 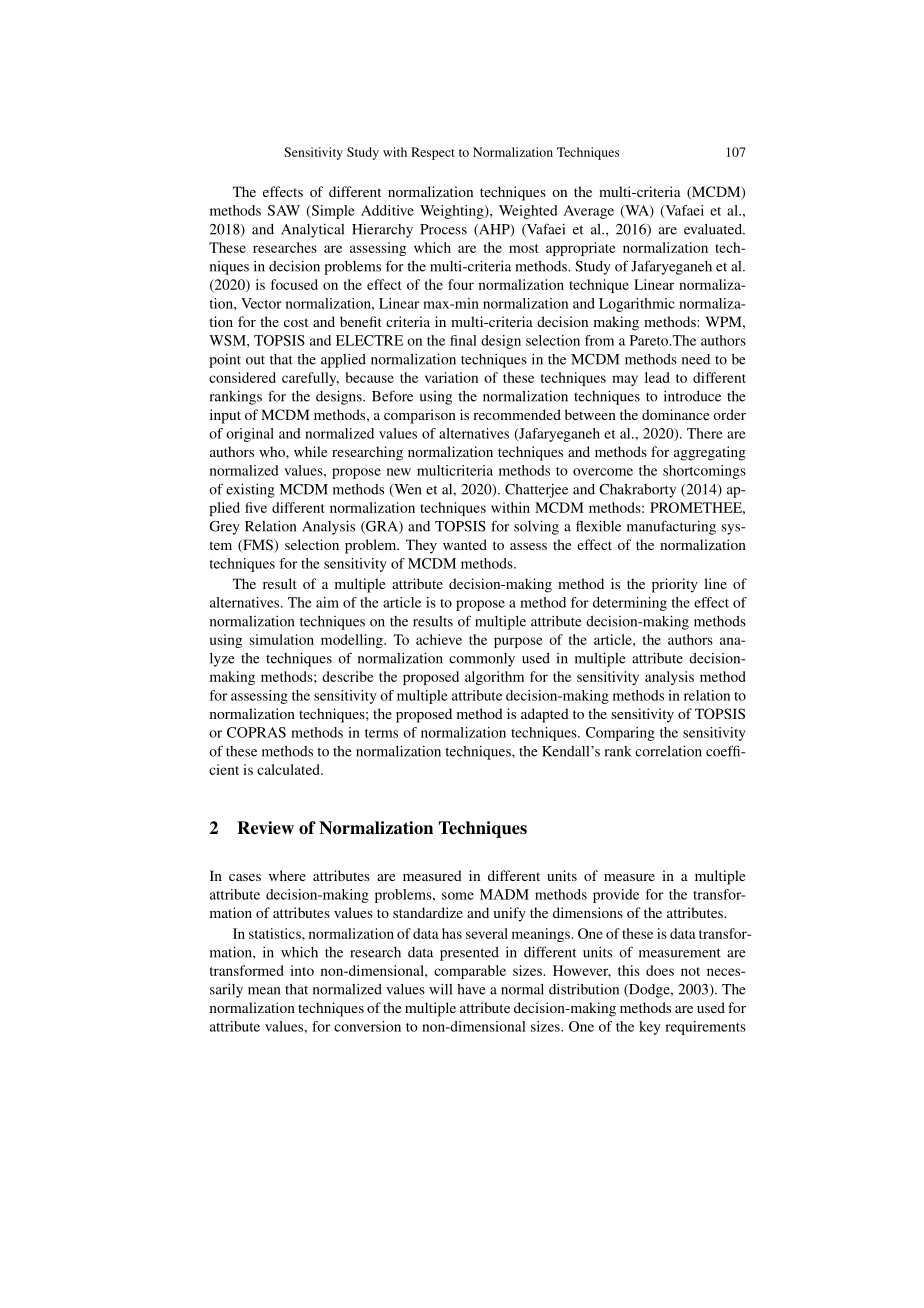 I want to click on key, so click(x=650, y=1028).
